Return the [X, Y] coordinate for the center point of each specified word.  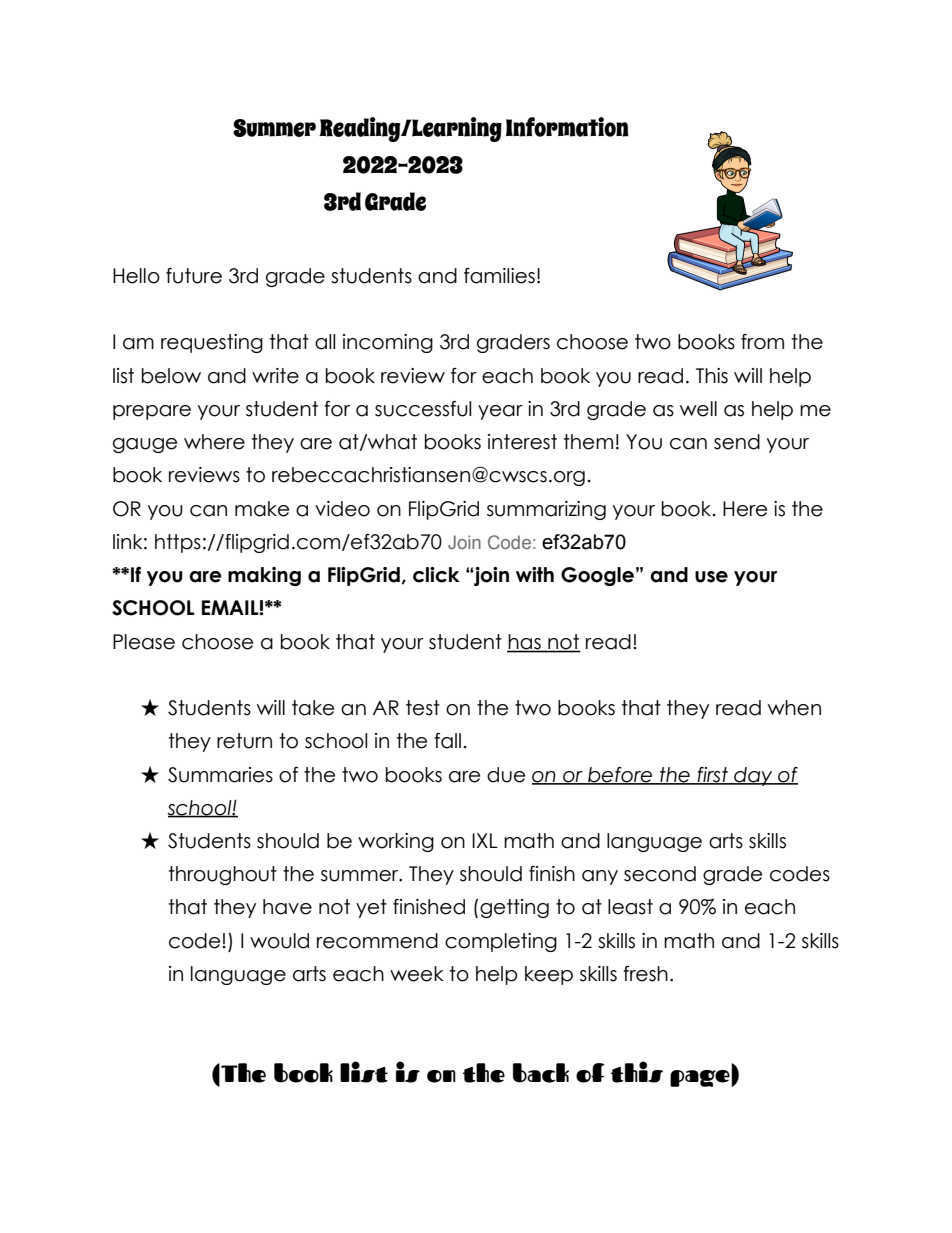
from [762, 342]
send [737, 442]
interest [522, 442]
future [194, 276]
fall [447, 741]
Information [567, 127]
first [712, 775]
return [244, 741]
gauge [145, 445]
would [279, 941]
